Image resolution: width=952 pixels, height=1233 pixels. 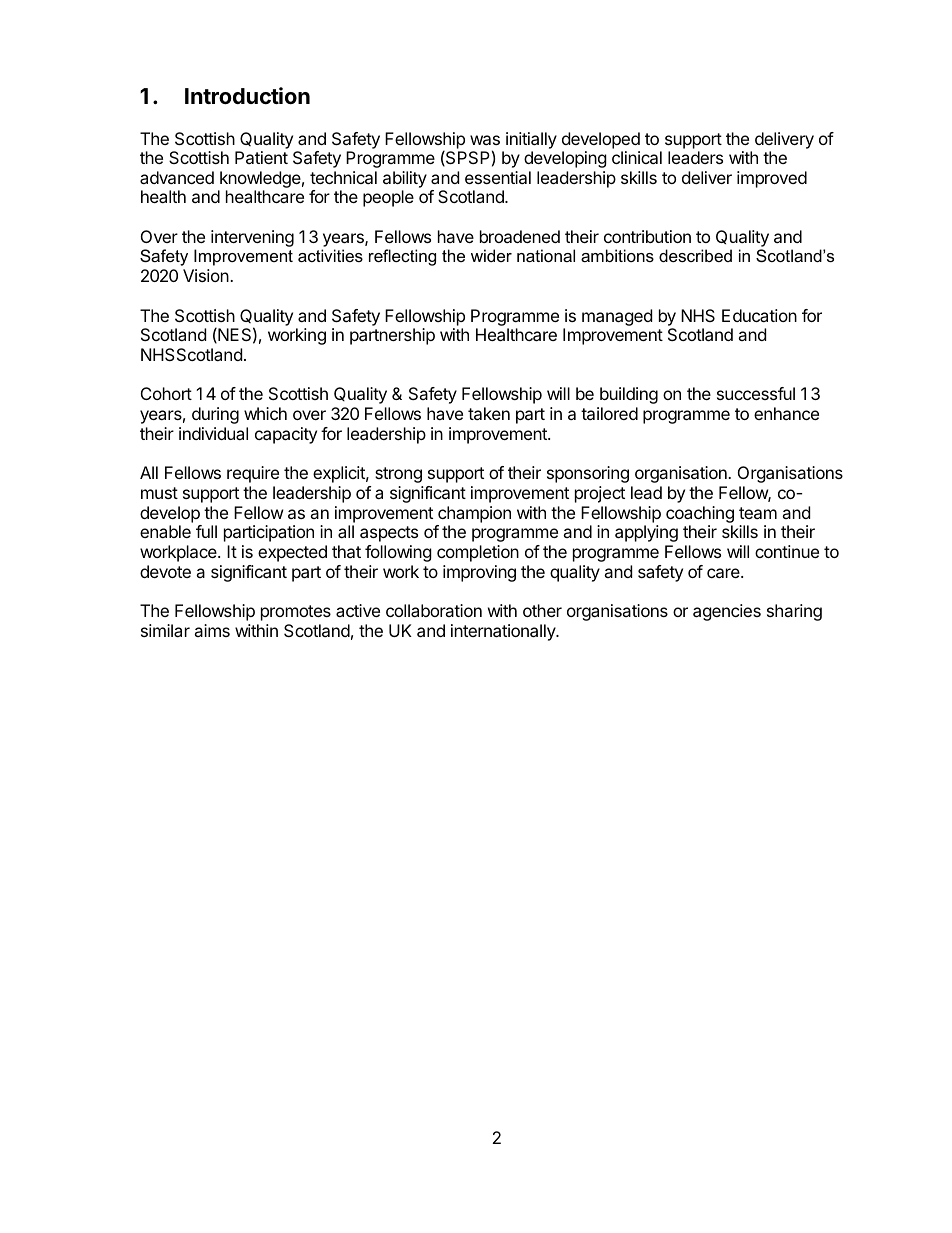 I want to click on wider, so click(x=491, y=255).
